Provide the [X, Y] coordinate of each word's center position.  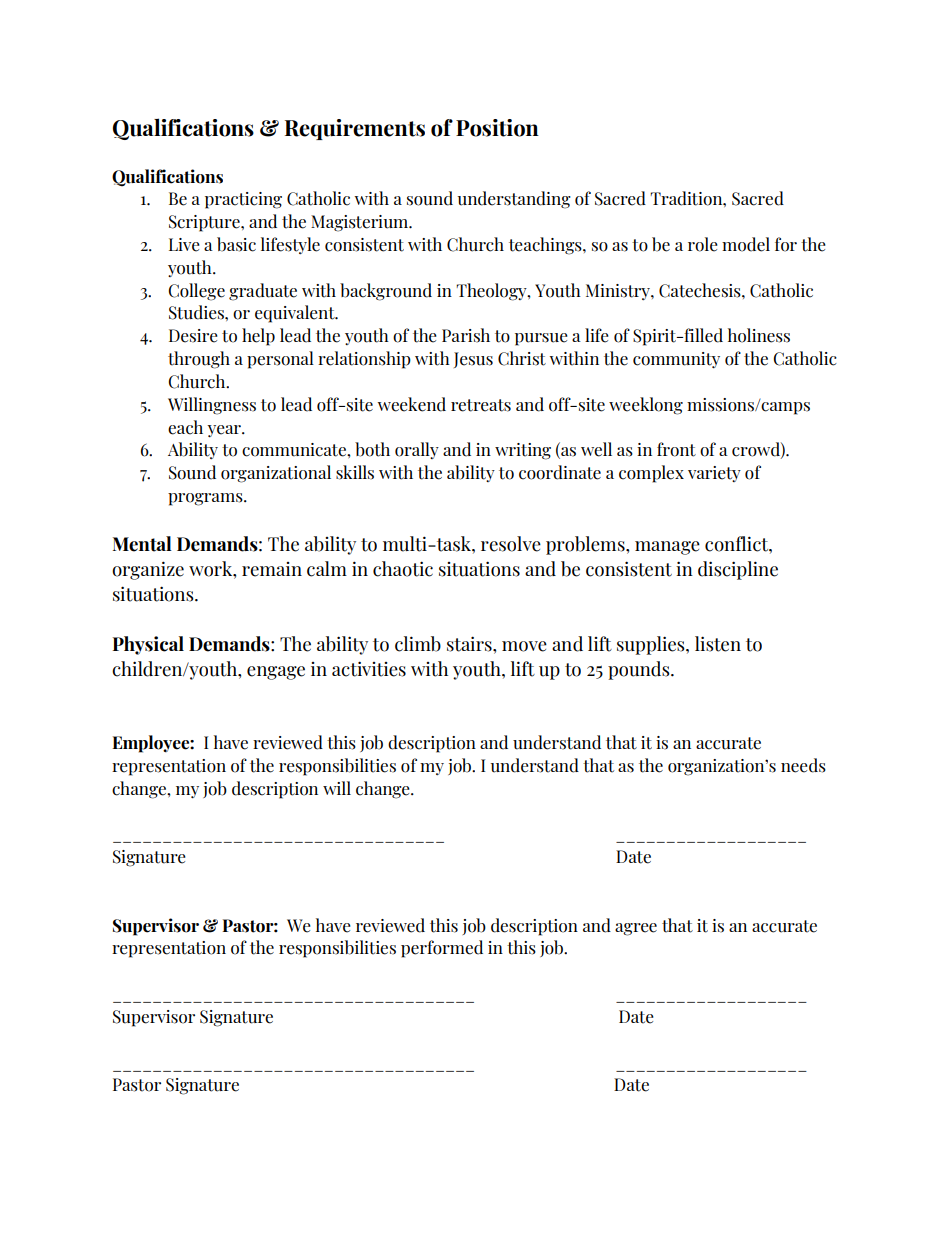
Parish [466, 335]
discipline [738, 570]
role [703, 244]
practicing [243, 200]
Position [497, 128]
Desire [193, 336]
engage [276, 673]
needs [803, 765]
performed [442, 949]
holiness [759, 335]
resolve [511, 544]
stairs [470, 644]
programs [206, 499]
